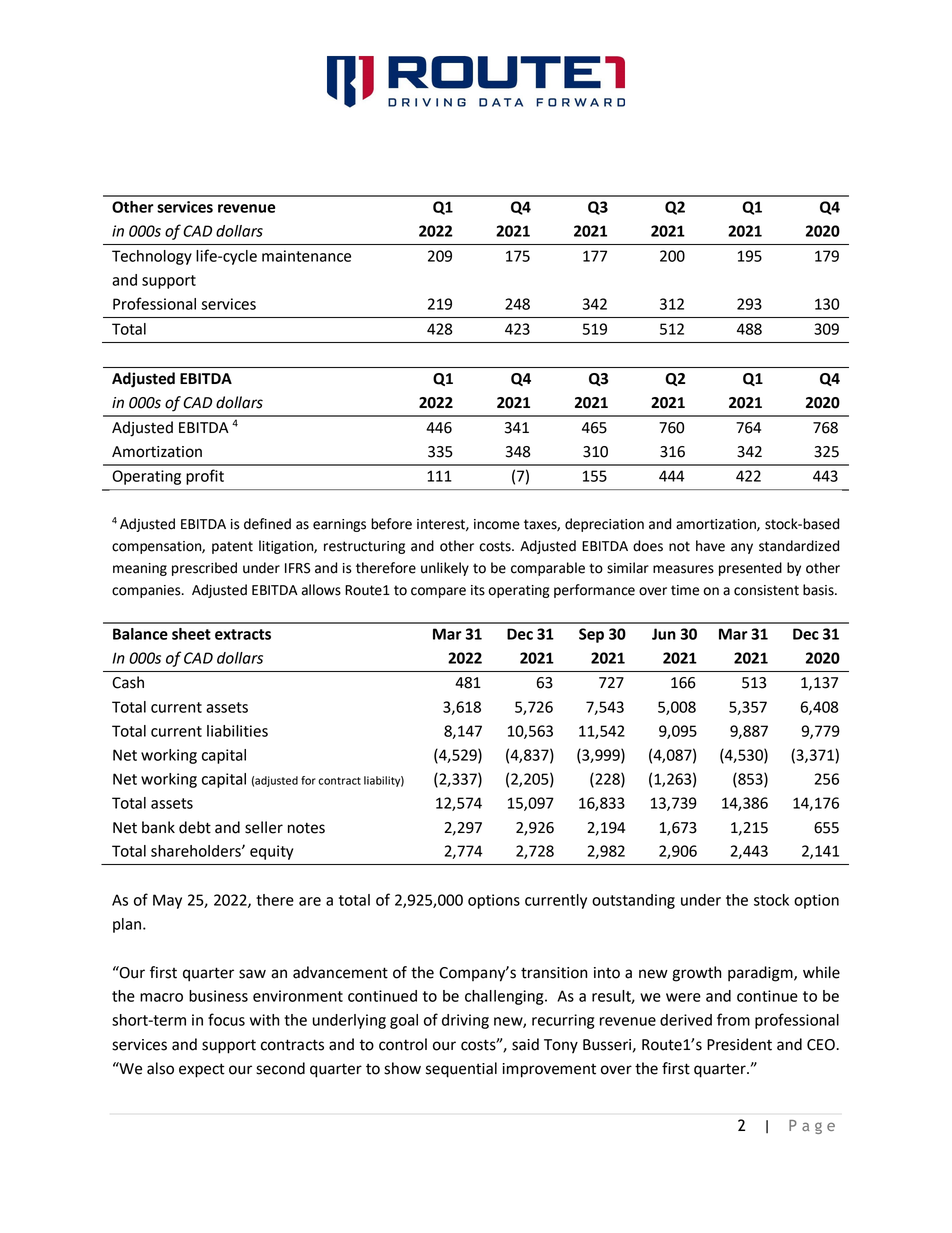  What do you see at coordinates (237, 731) in the screenshot?
I see `liabilities` at bounding box center [237, 731].
